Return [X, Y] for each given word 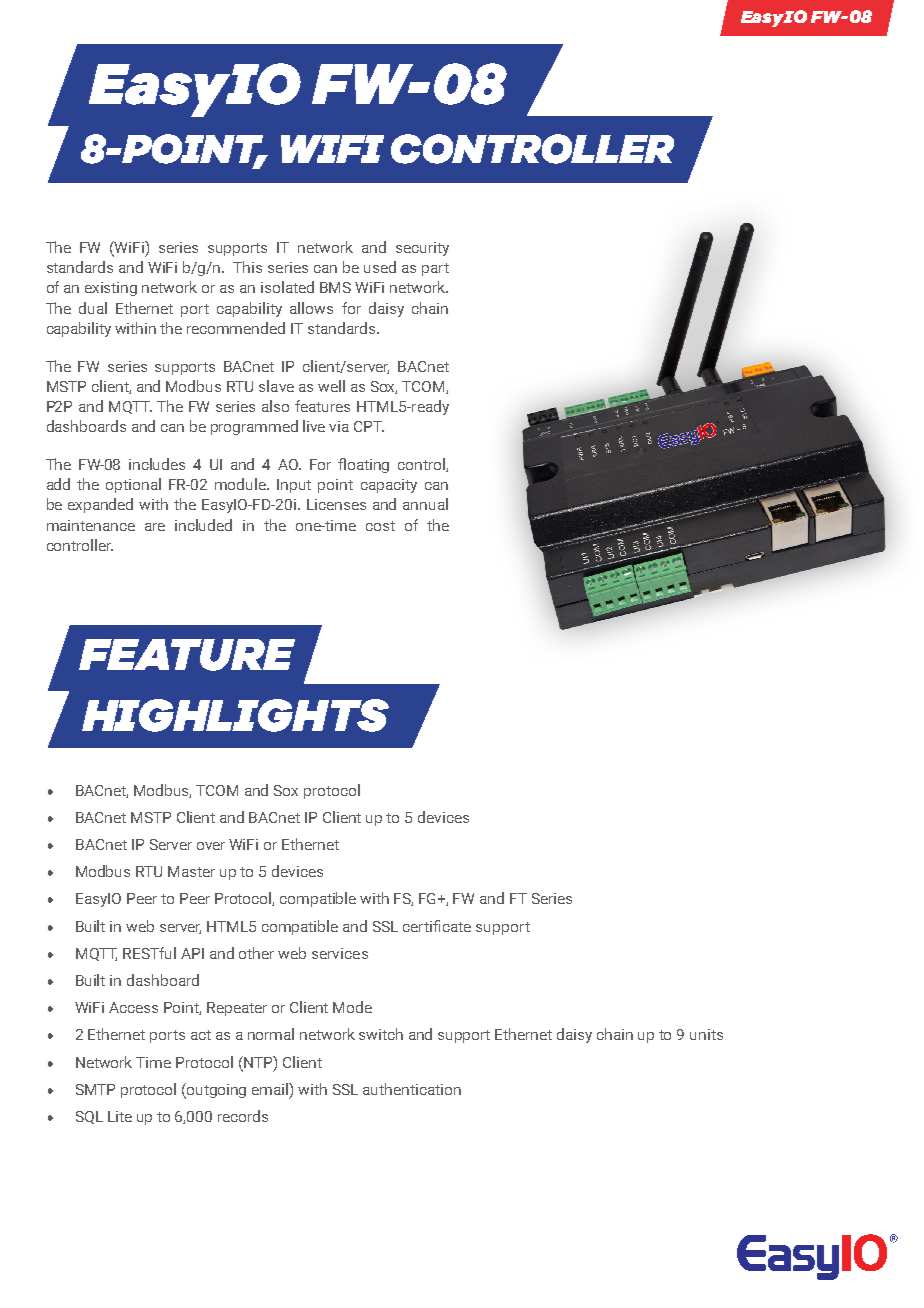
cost [380, 526]
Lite [120, 1116]
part [435, 269]
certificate [437, 926]
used [380, 267]
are [155, 527]
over [211, 846]
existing [111, 289]
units [706, 1034]
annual [425, 504]
